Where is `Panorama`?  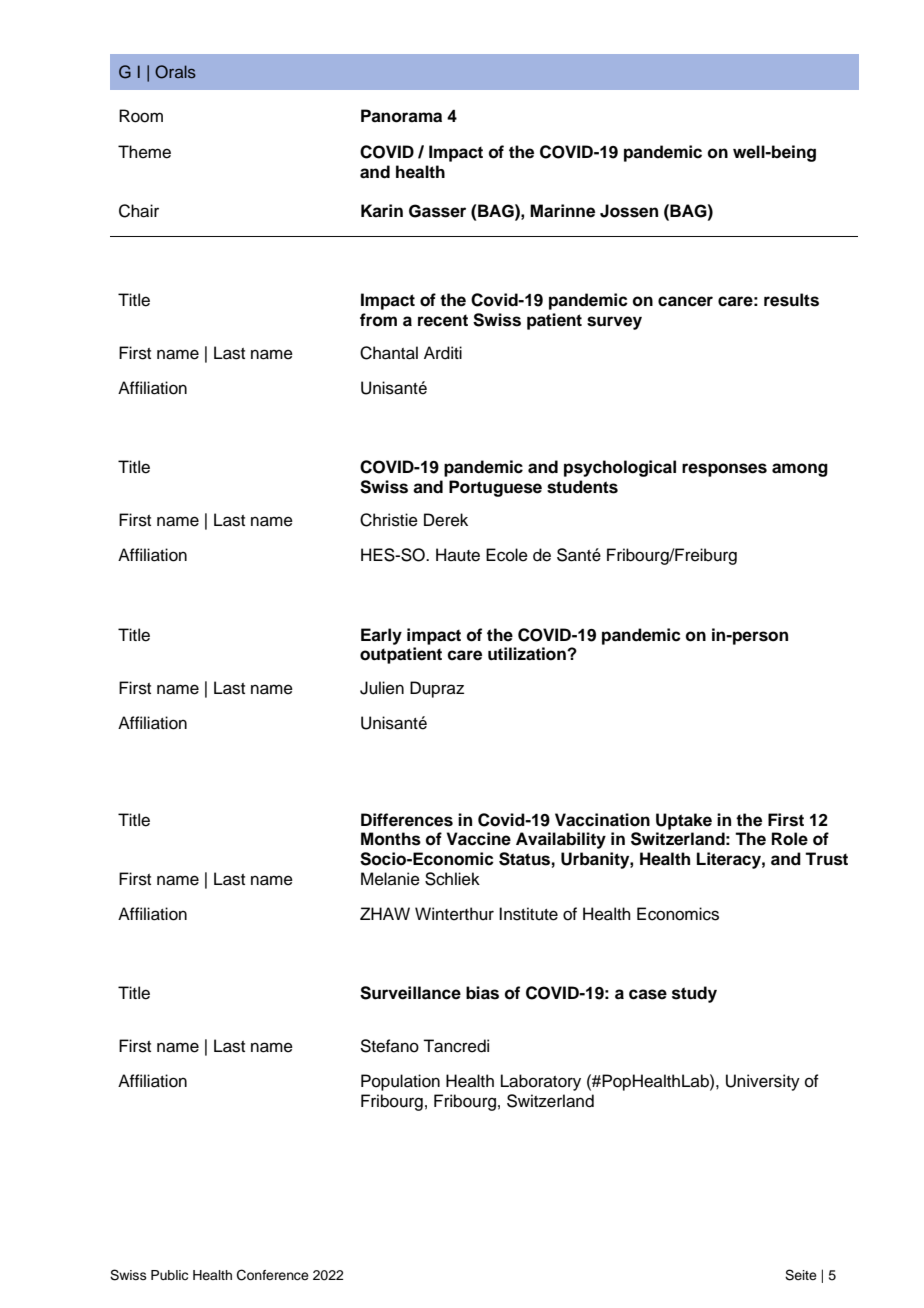
Panorama is located at coordinates (401, 116).
